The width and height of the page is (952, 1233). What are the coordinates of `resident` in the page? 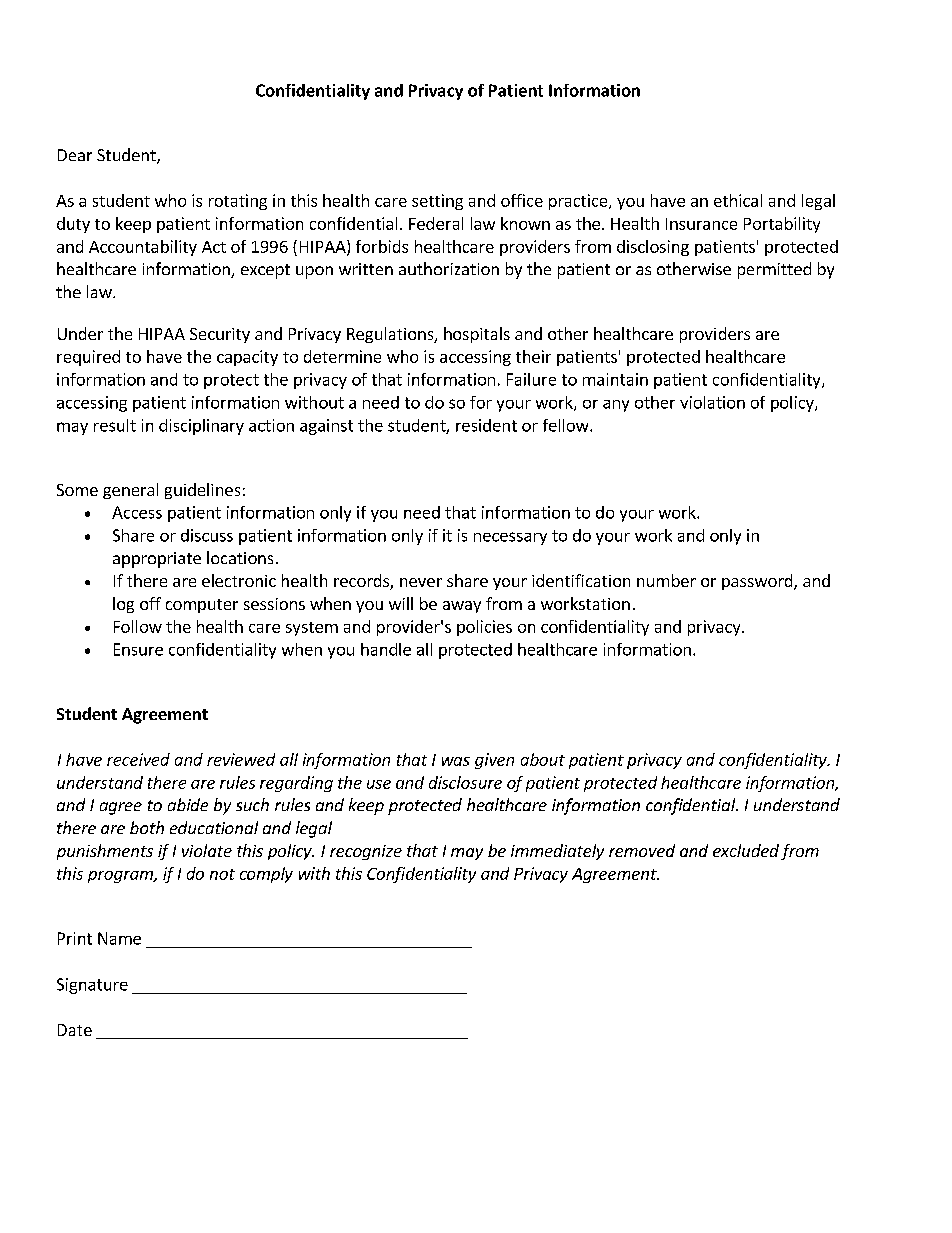 It's located at (486, 425).
